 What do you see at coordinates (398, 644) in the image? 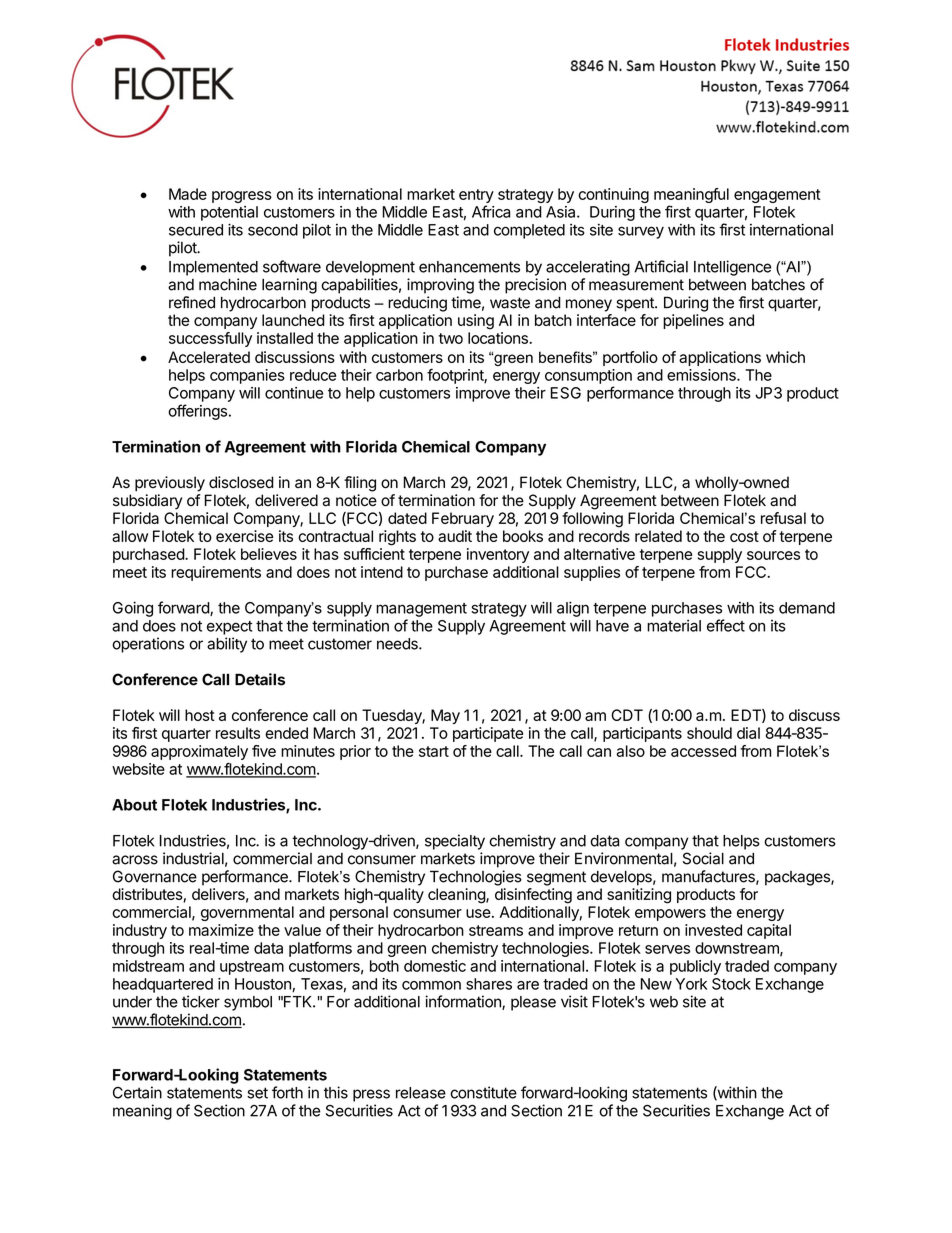
I see `needs` at bounding box center [398, 644].
